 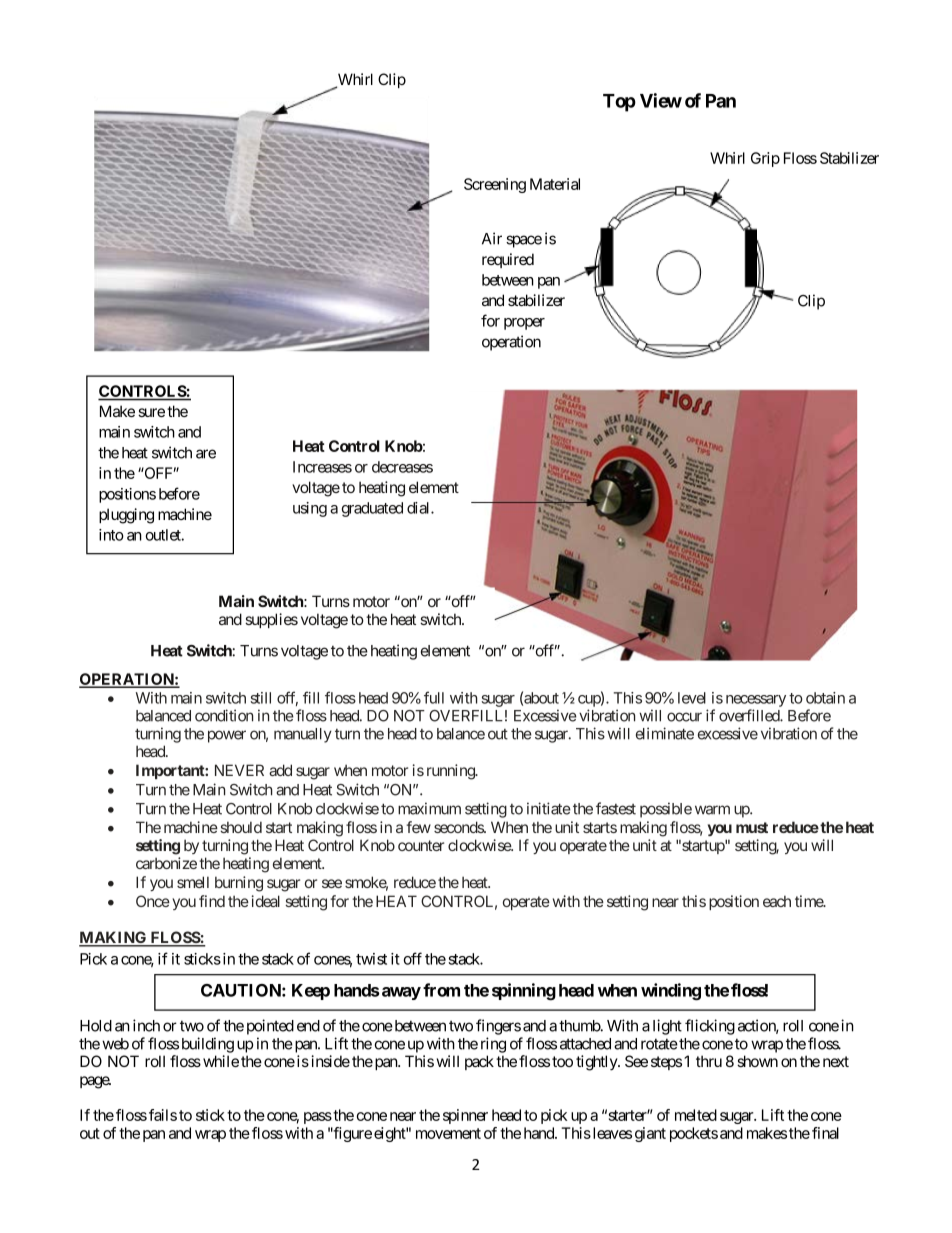 What do you see at coordinates (765, 159) in the page?
I see `Grip` at bounding box center [765, 159].
